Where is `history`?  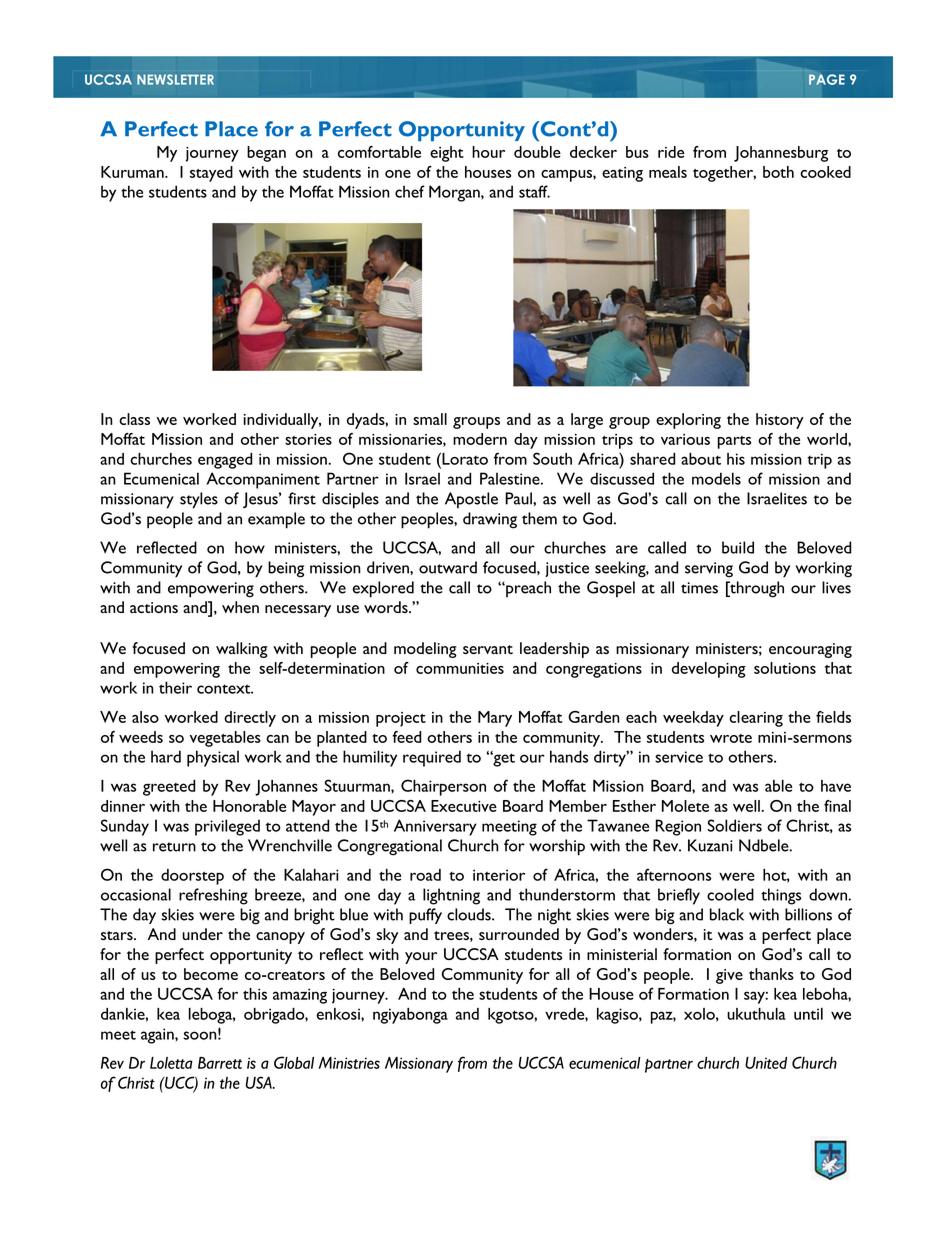
history is located at coordinates (780, 421).
